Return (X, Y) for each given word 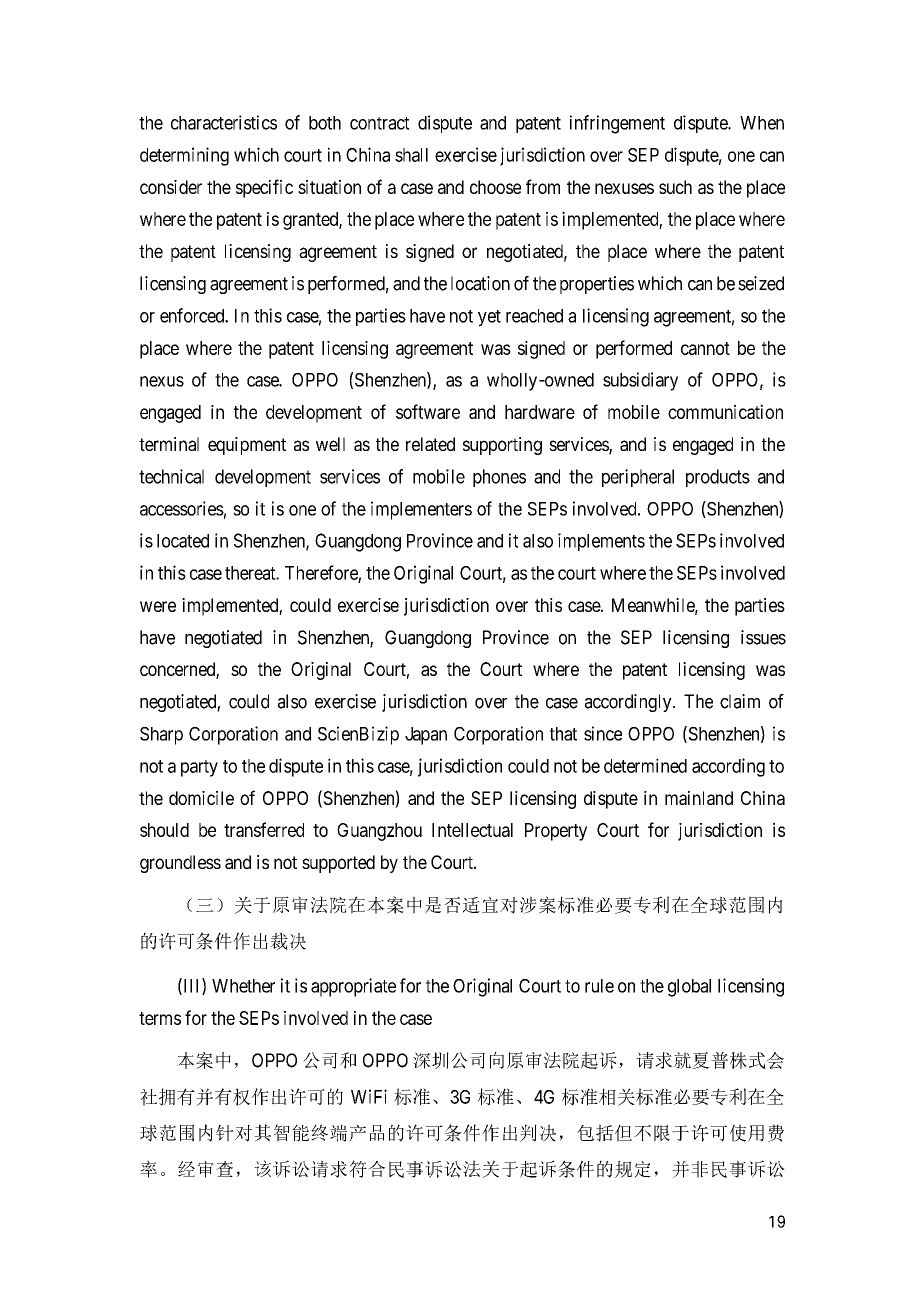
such (675, 187)
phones (499, 478)
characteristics (224, 122)
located (183, 541)
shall (411, 155)
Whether (243, 986)
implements (601, 542)
